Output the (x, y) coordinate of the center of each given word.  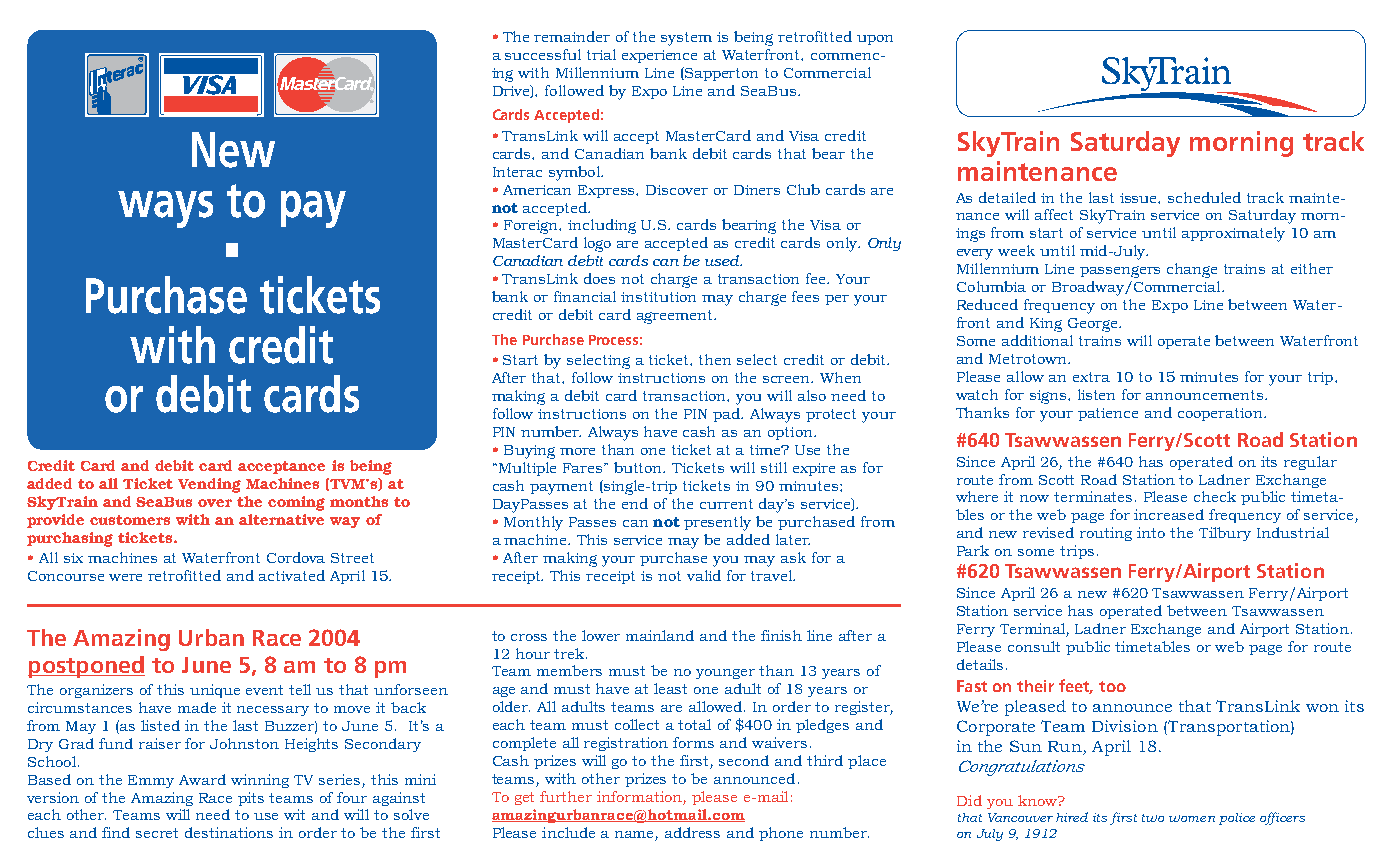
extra (1091, 377)
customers (130, 520)
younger (725, 674)
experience (659, 56)
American (537, 190)
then (715, 359)
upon (875, 40)
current (726, 504)
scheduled (1204, 197)
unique (215, 691)
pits (251, 799)
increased (1169, 514)
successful (543, 54)
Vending (209, 485)
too (1112, 686)
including (602, 226)
